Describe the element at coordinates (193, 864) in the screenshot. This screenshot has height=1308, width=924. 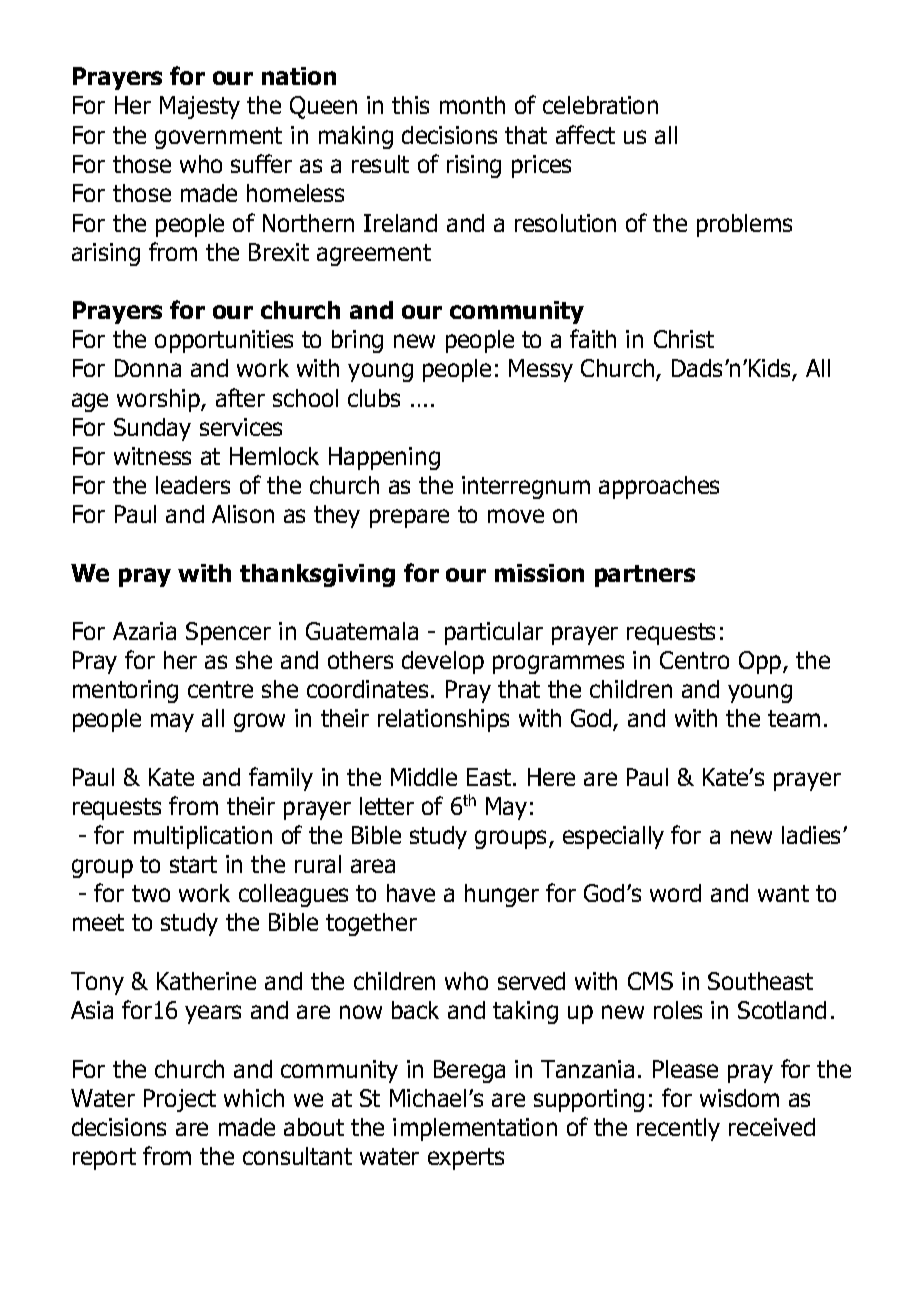
I see `start` at that location.
